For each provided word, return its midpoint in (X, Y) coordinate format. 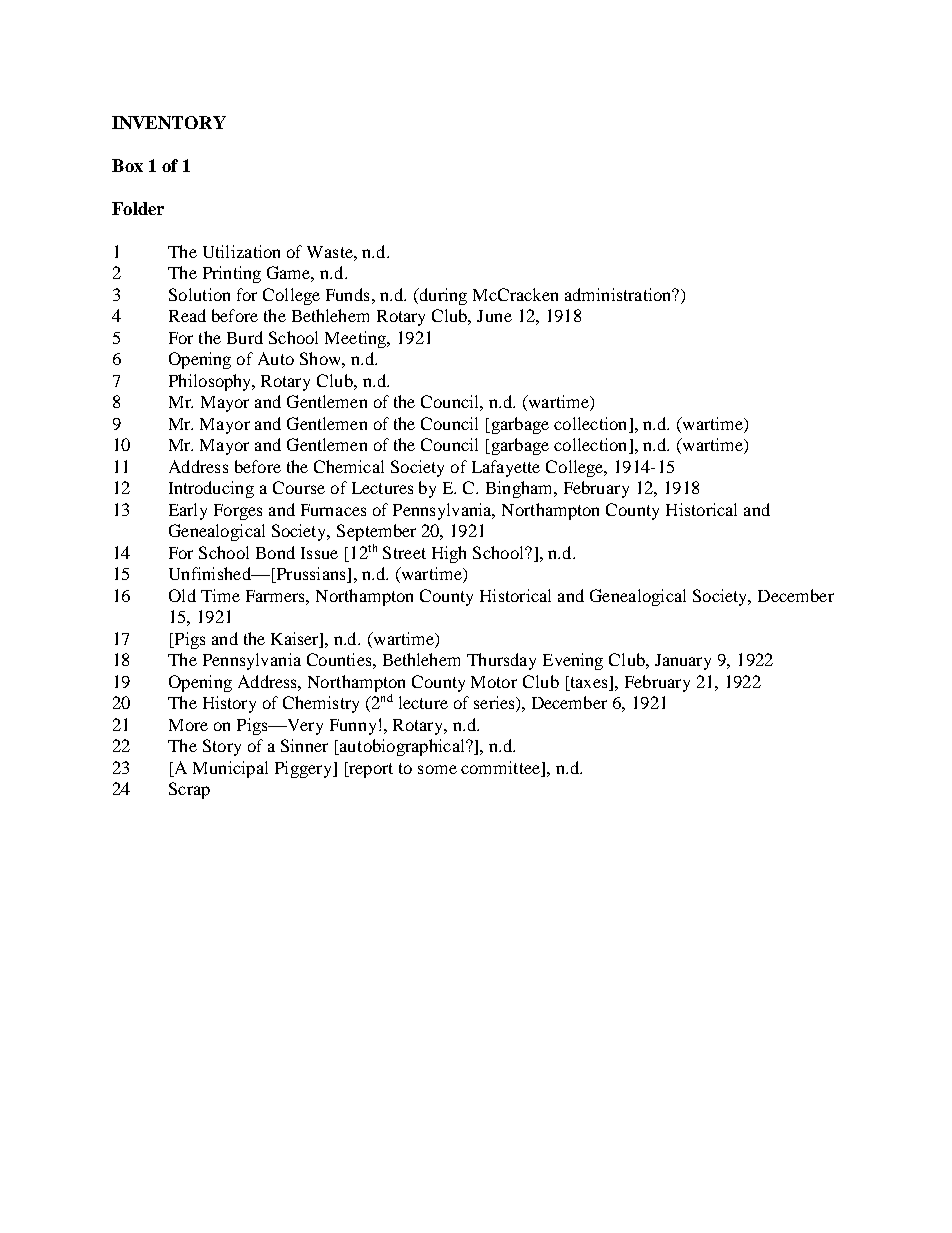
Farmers (276, 596)
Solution (199, 294)
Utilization (241, 251)
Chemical (349, 466)
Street (404, 552)
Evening (573, 661)
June (494, 316)
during (442, 296)
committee (500, 767)
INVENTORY (169, 122)
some (437, 769)
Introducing (211, 489)
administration (619, 294)
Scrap (189, 790)
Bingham (521, 489)
